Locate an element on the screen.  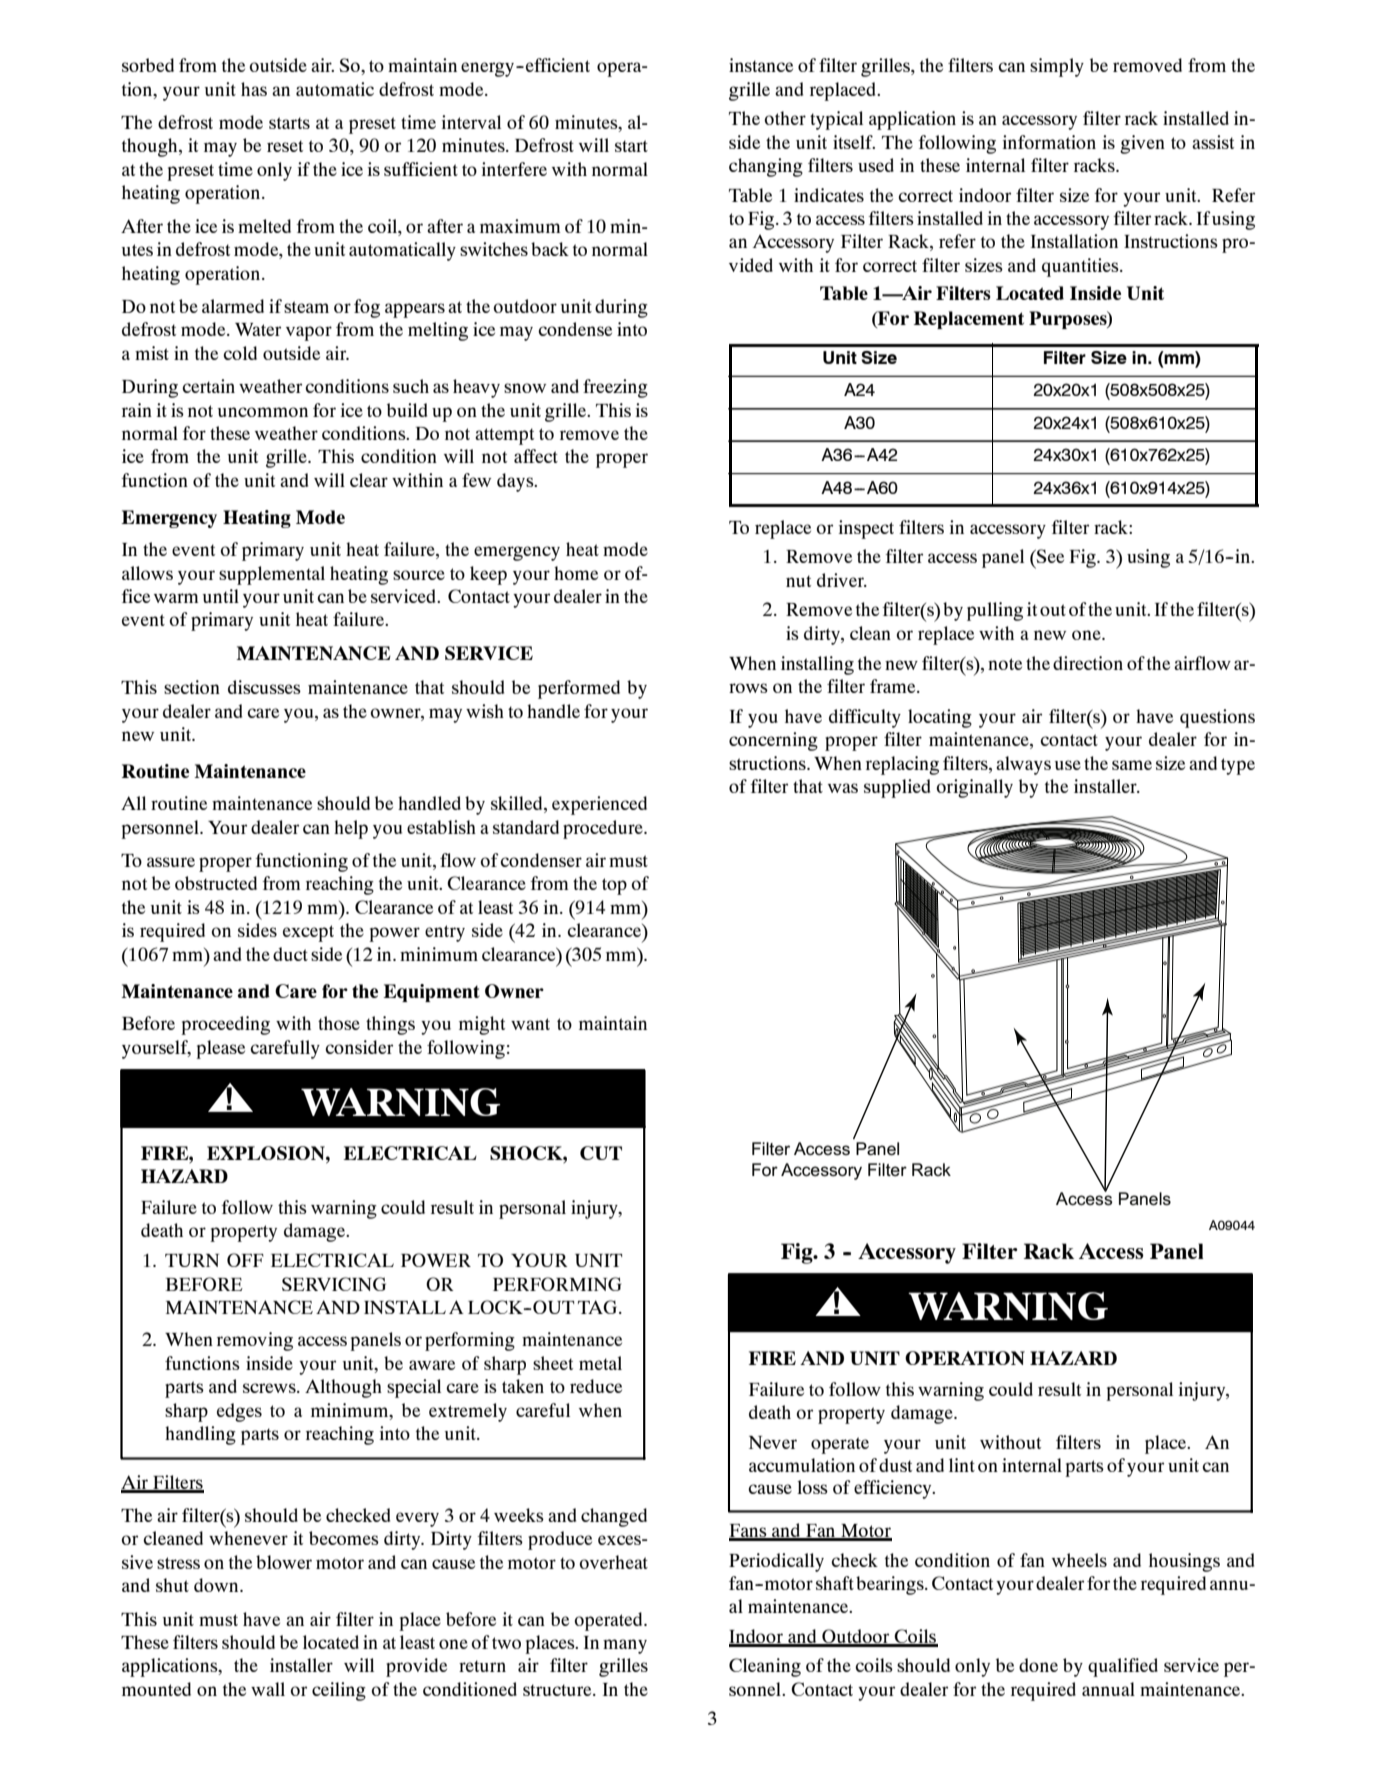
given is located at coordinates (1142, 144).
